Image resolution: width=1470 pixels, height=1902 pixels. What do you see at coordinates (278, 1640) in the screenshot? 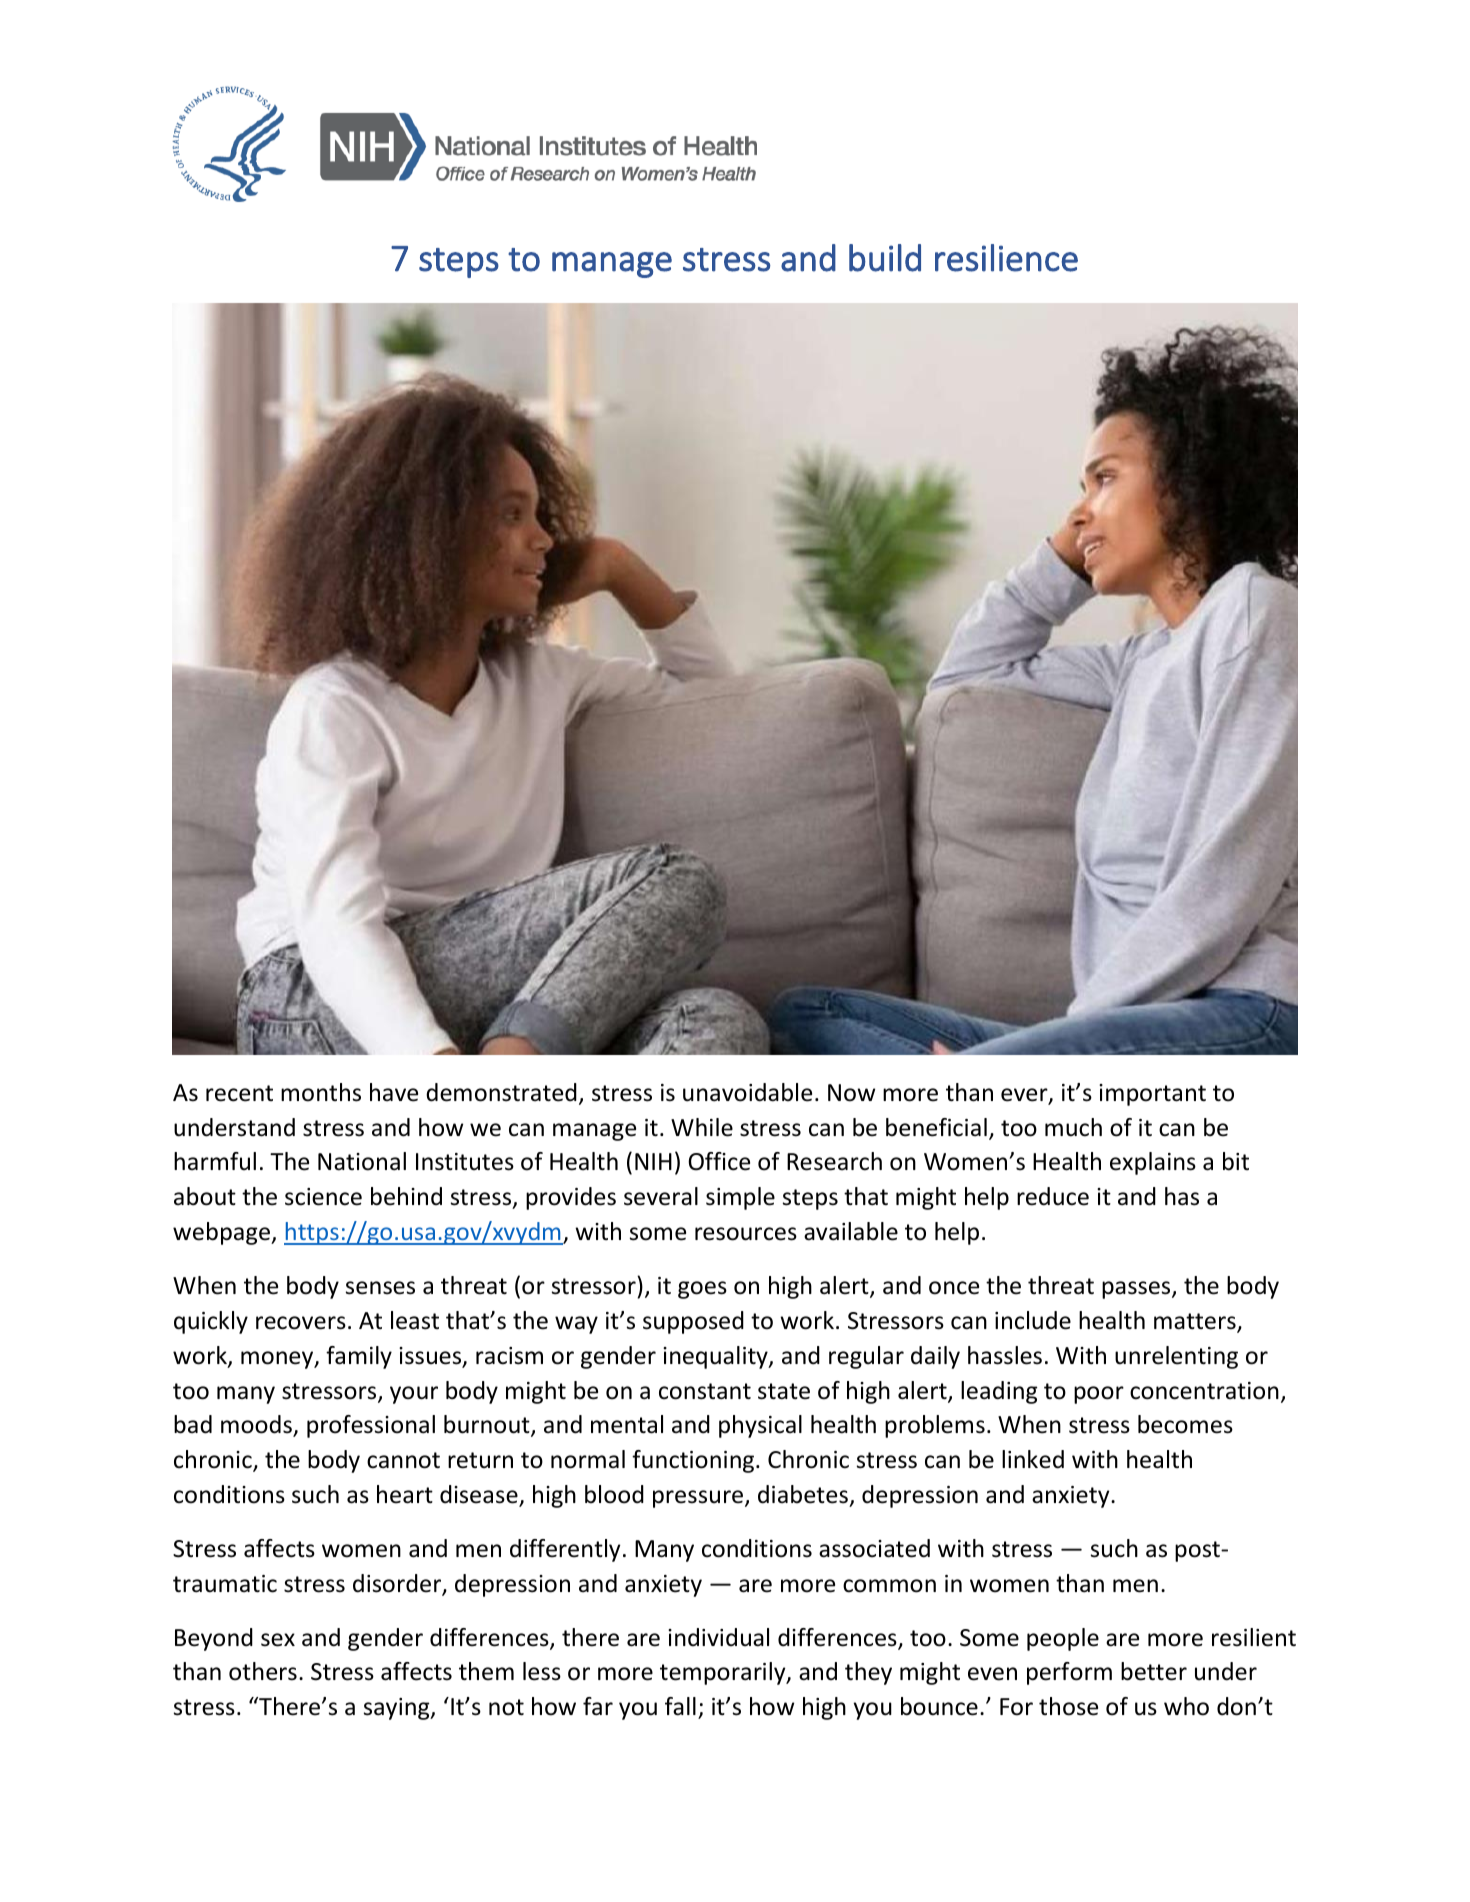
I see `sex` at bounding box center [278, 1640].
